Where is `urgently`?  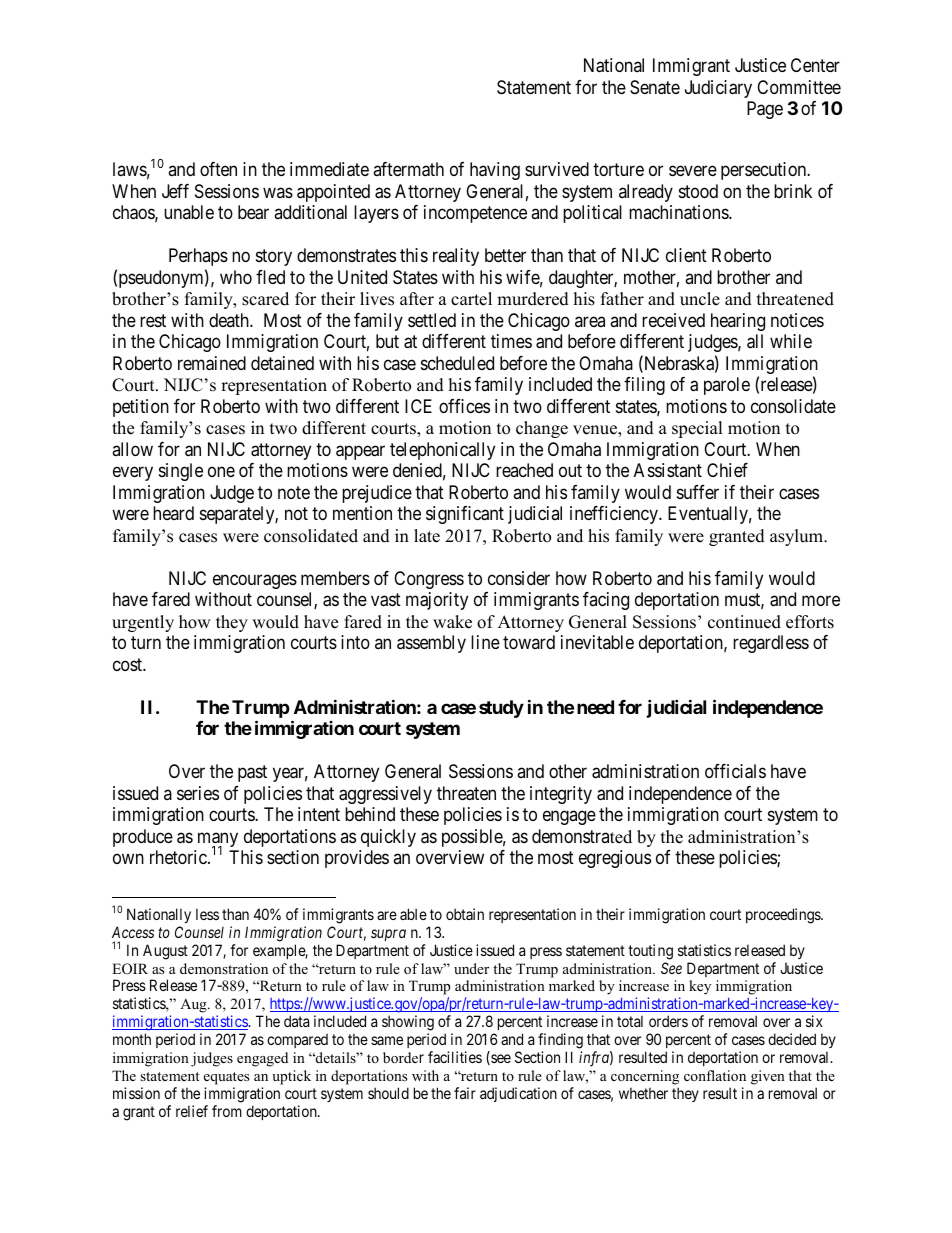 urgently is located at coordinates (143, 623).
